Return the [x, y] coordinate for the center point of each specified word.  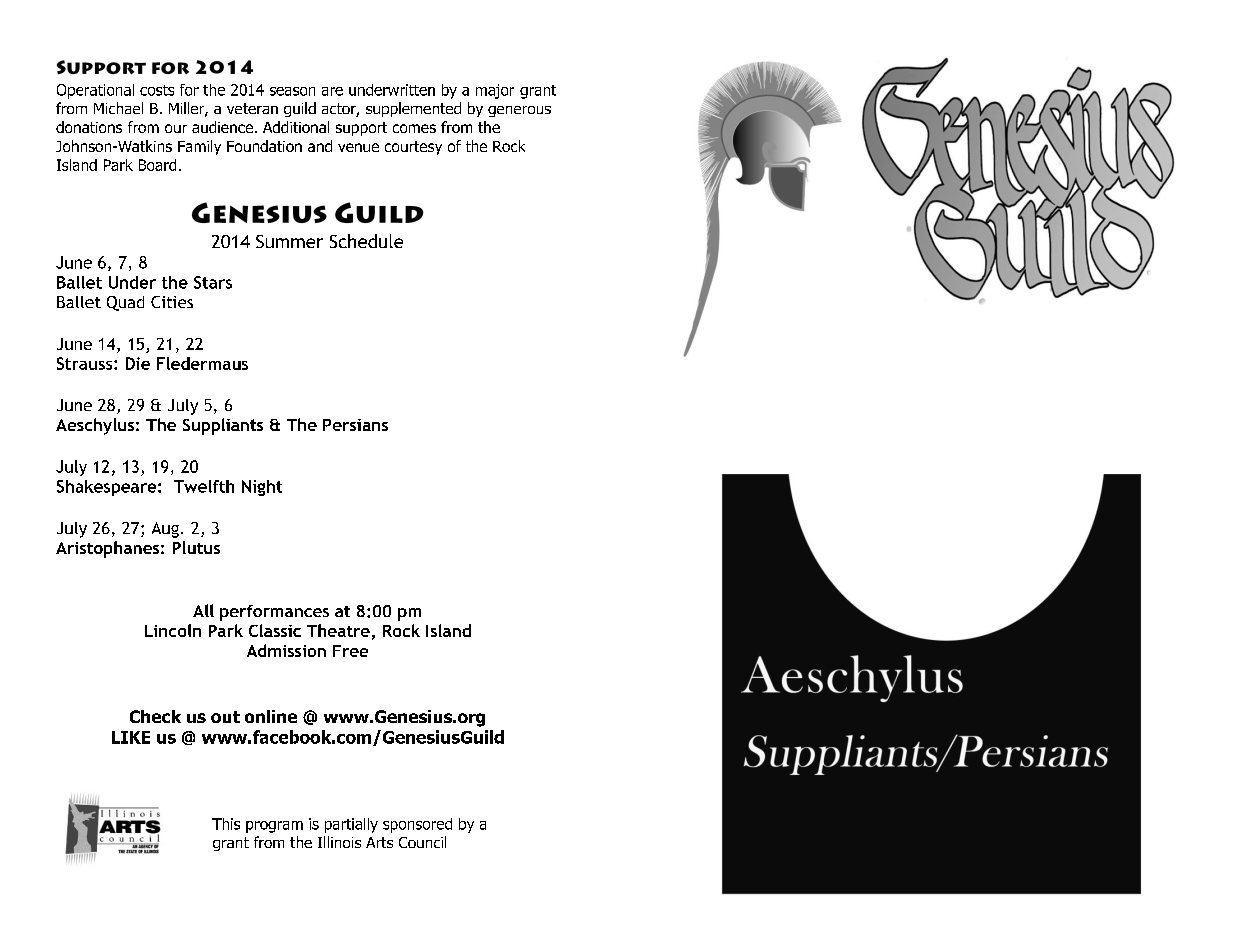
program [274, 827]
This [226, 824]
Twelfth [204, 486]
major [495, 91]
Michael [118, 108]
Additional [296, 127]
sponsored [417, 825]
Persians [355, 425]
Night [262, 488]
